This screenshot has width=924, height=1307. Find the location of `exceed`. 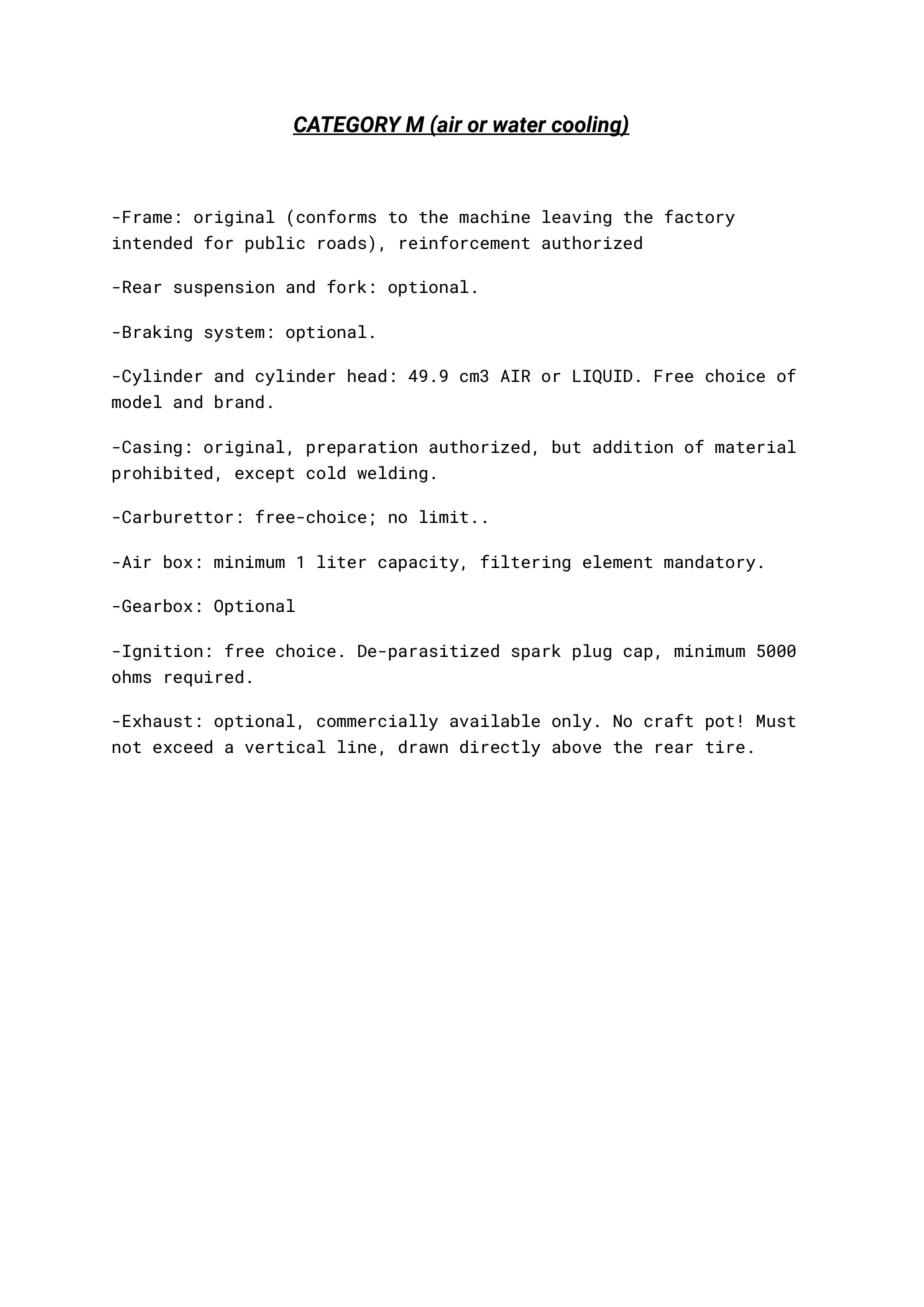

exceed is located at coordinates (183, 746).
